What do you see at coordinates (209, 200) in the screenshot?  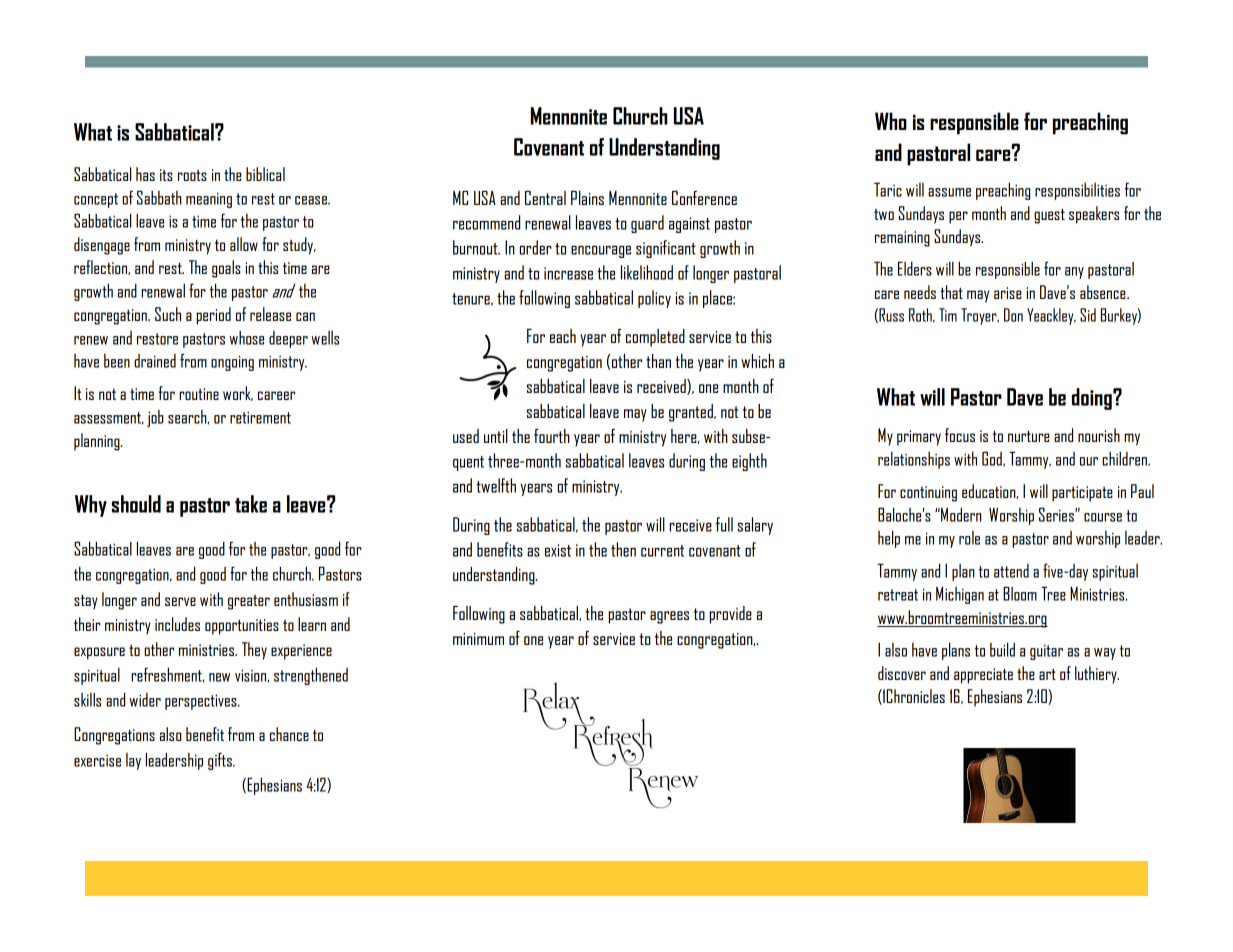 I see `meaning` at bounding box center [209, 200].
